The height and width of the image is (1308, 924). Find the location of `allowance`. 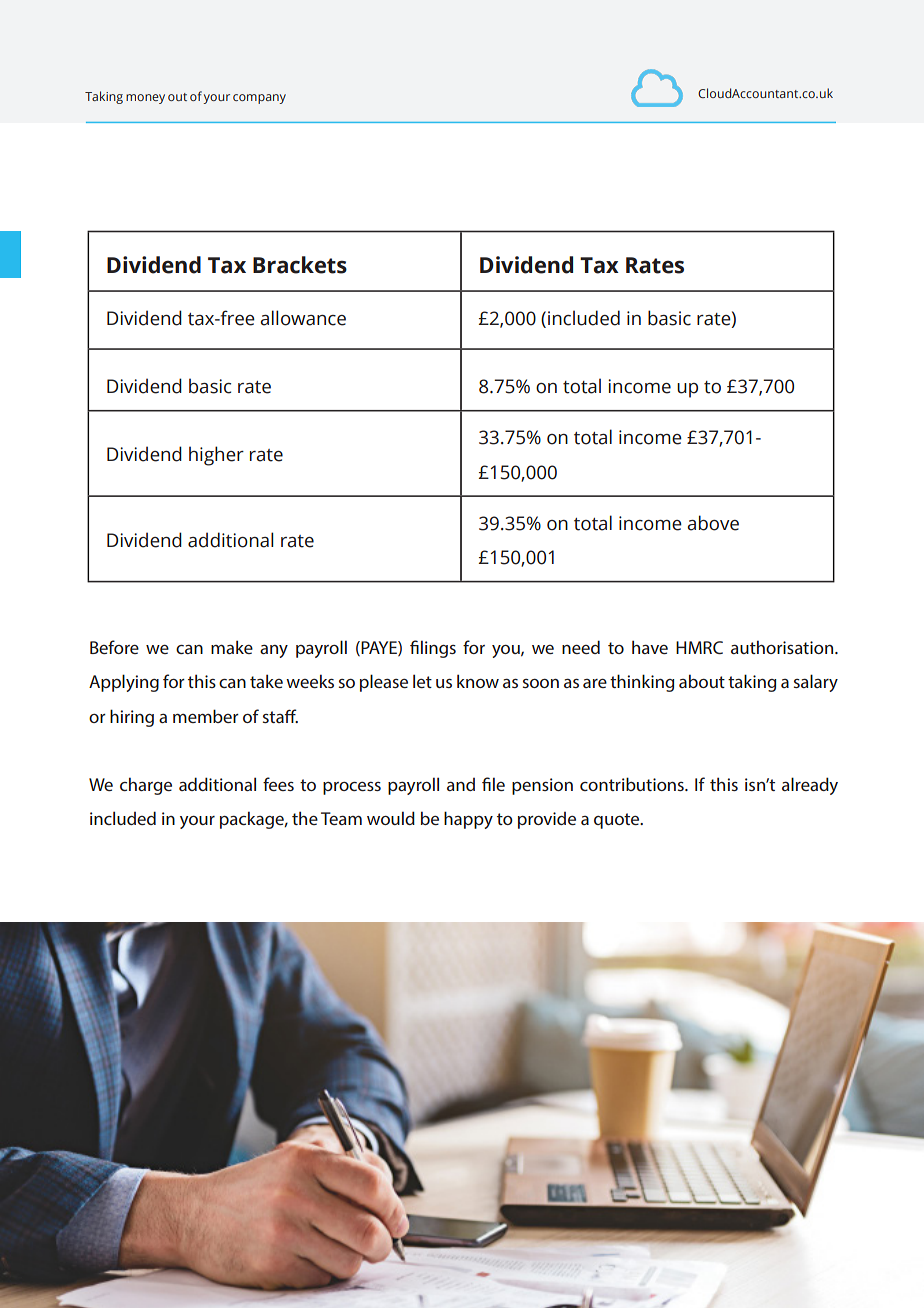

allowance is located at coordinates (303, 318).
